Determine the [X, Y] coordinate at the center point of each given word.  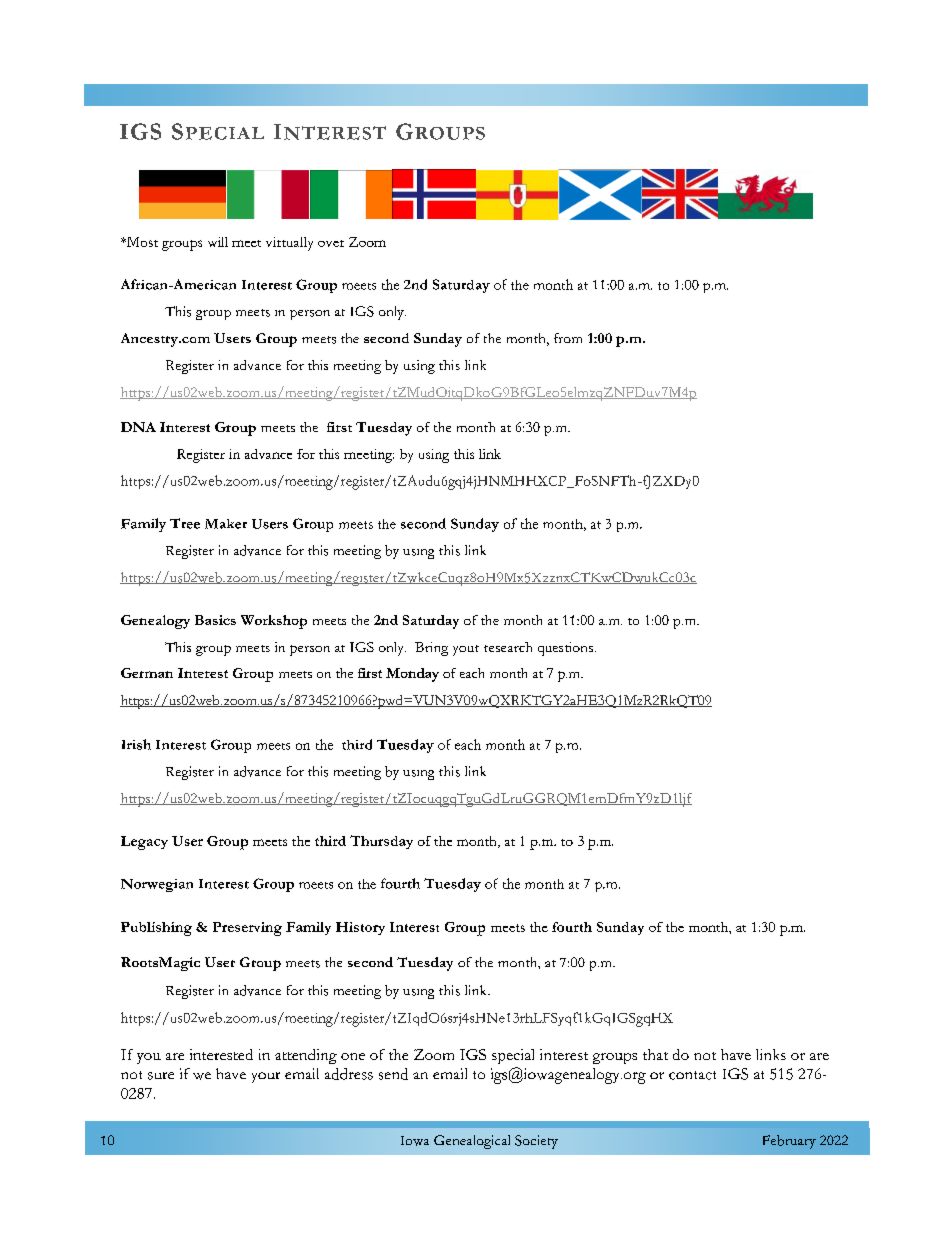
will [218, 242]
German [147, 673]
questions [567, 649]
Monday [412, 675]
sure [161, 1076]
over [331, 243]
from [568, 338]
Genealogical [472, 1142]
